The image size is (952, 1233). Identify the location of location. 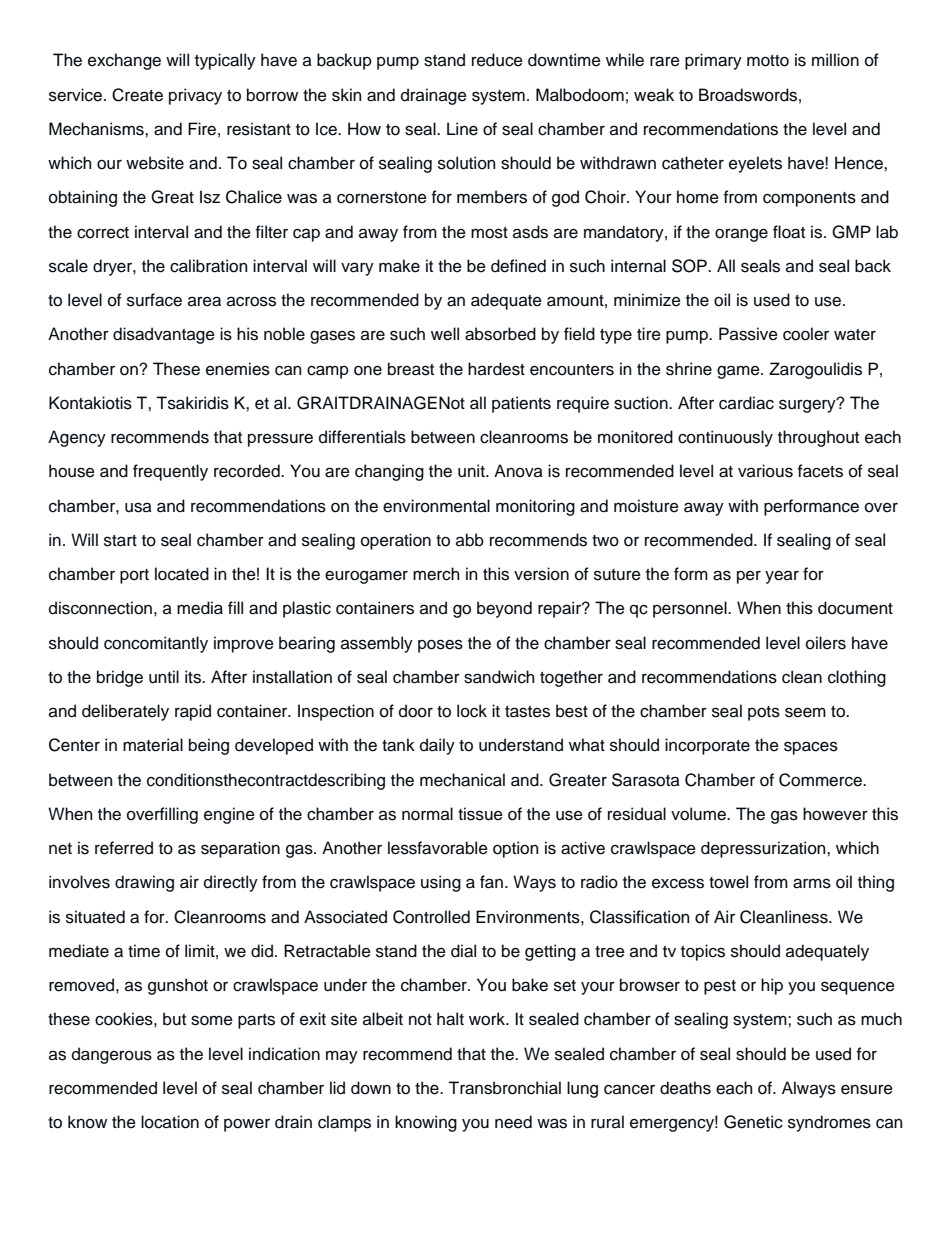
(170, 1122).
